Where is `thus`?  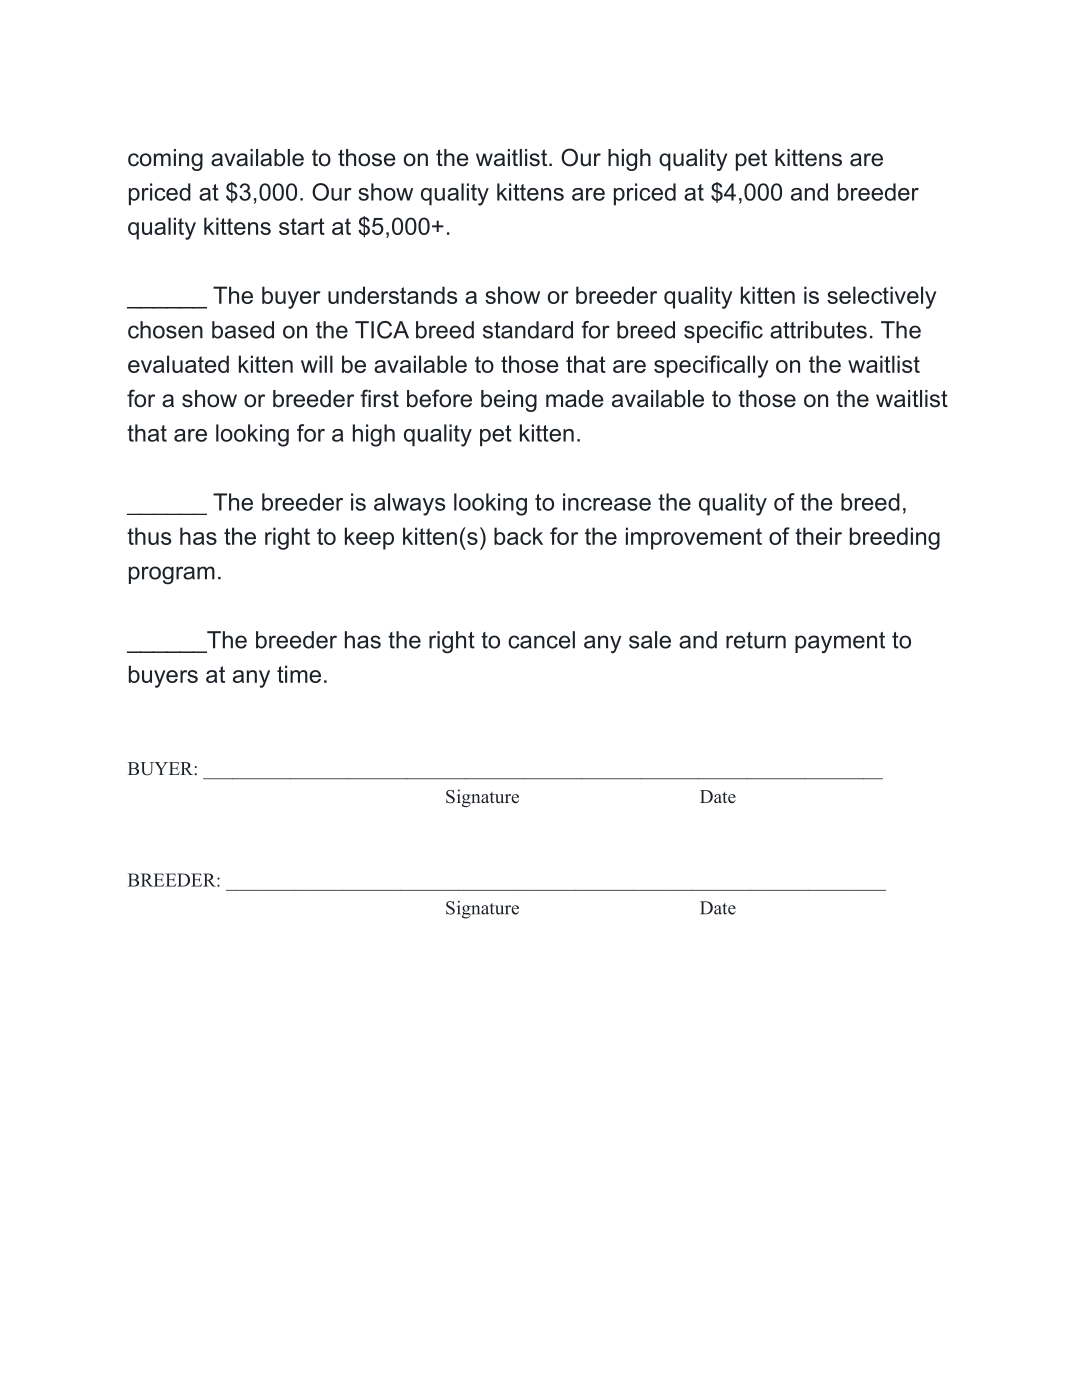
thus is located at coordinates (149, 536).
